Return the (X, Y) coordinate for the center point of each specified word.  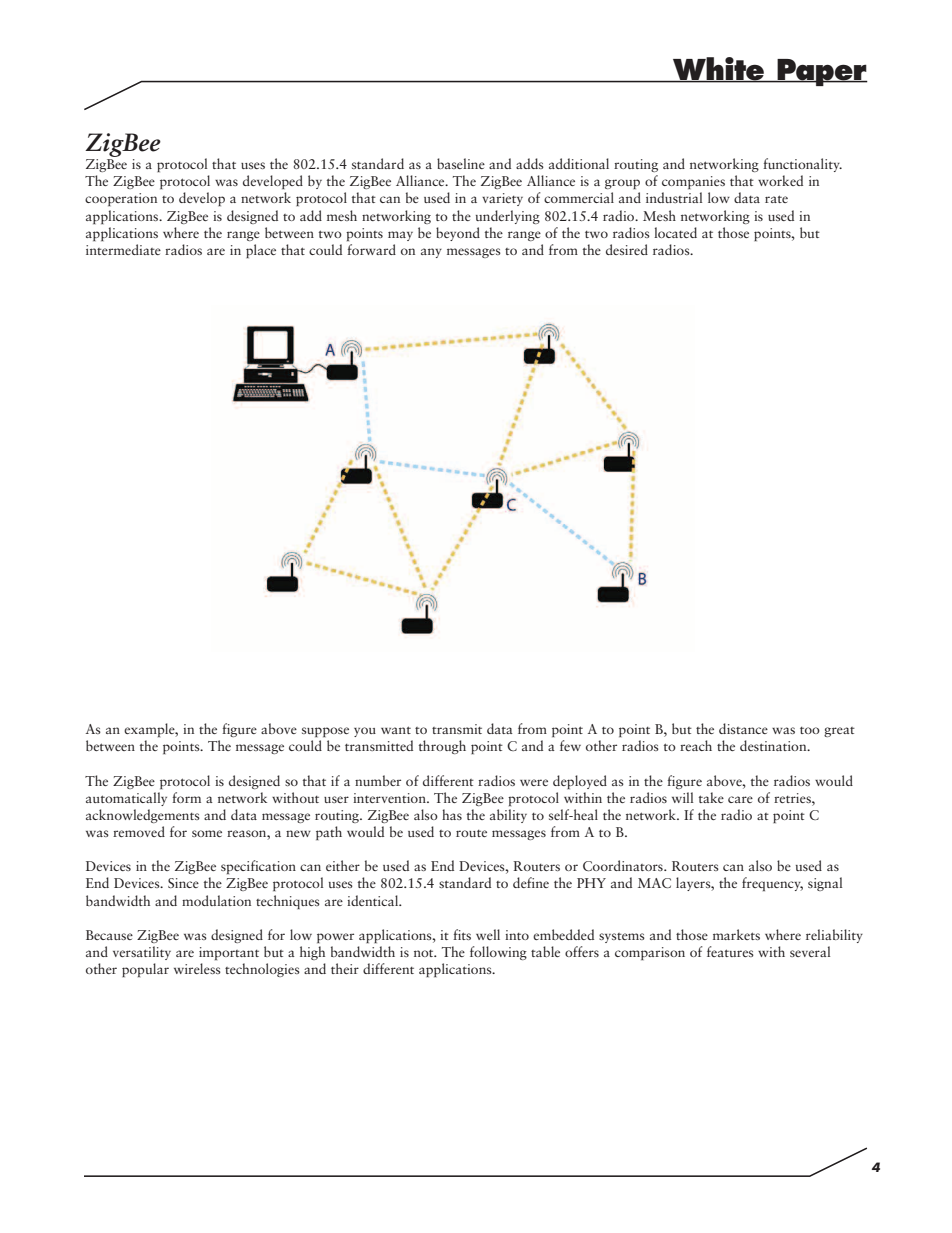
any (431, 253)
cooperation (121, 199)
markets (736, 934)
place (261, 251)
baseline (461, 163)
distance (743, 728)
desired (627, 249)
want (396, 730)
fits (462, 934)
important (229, 953)
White (719, 70)
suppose (325, 732)
